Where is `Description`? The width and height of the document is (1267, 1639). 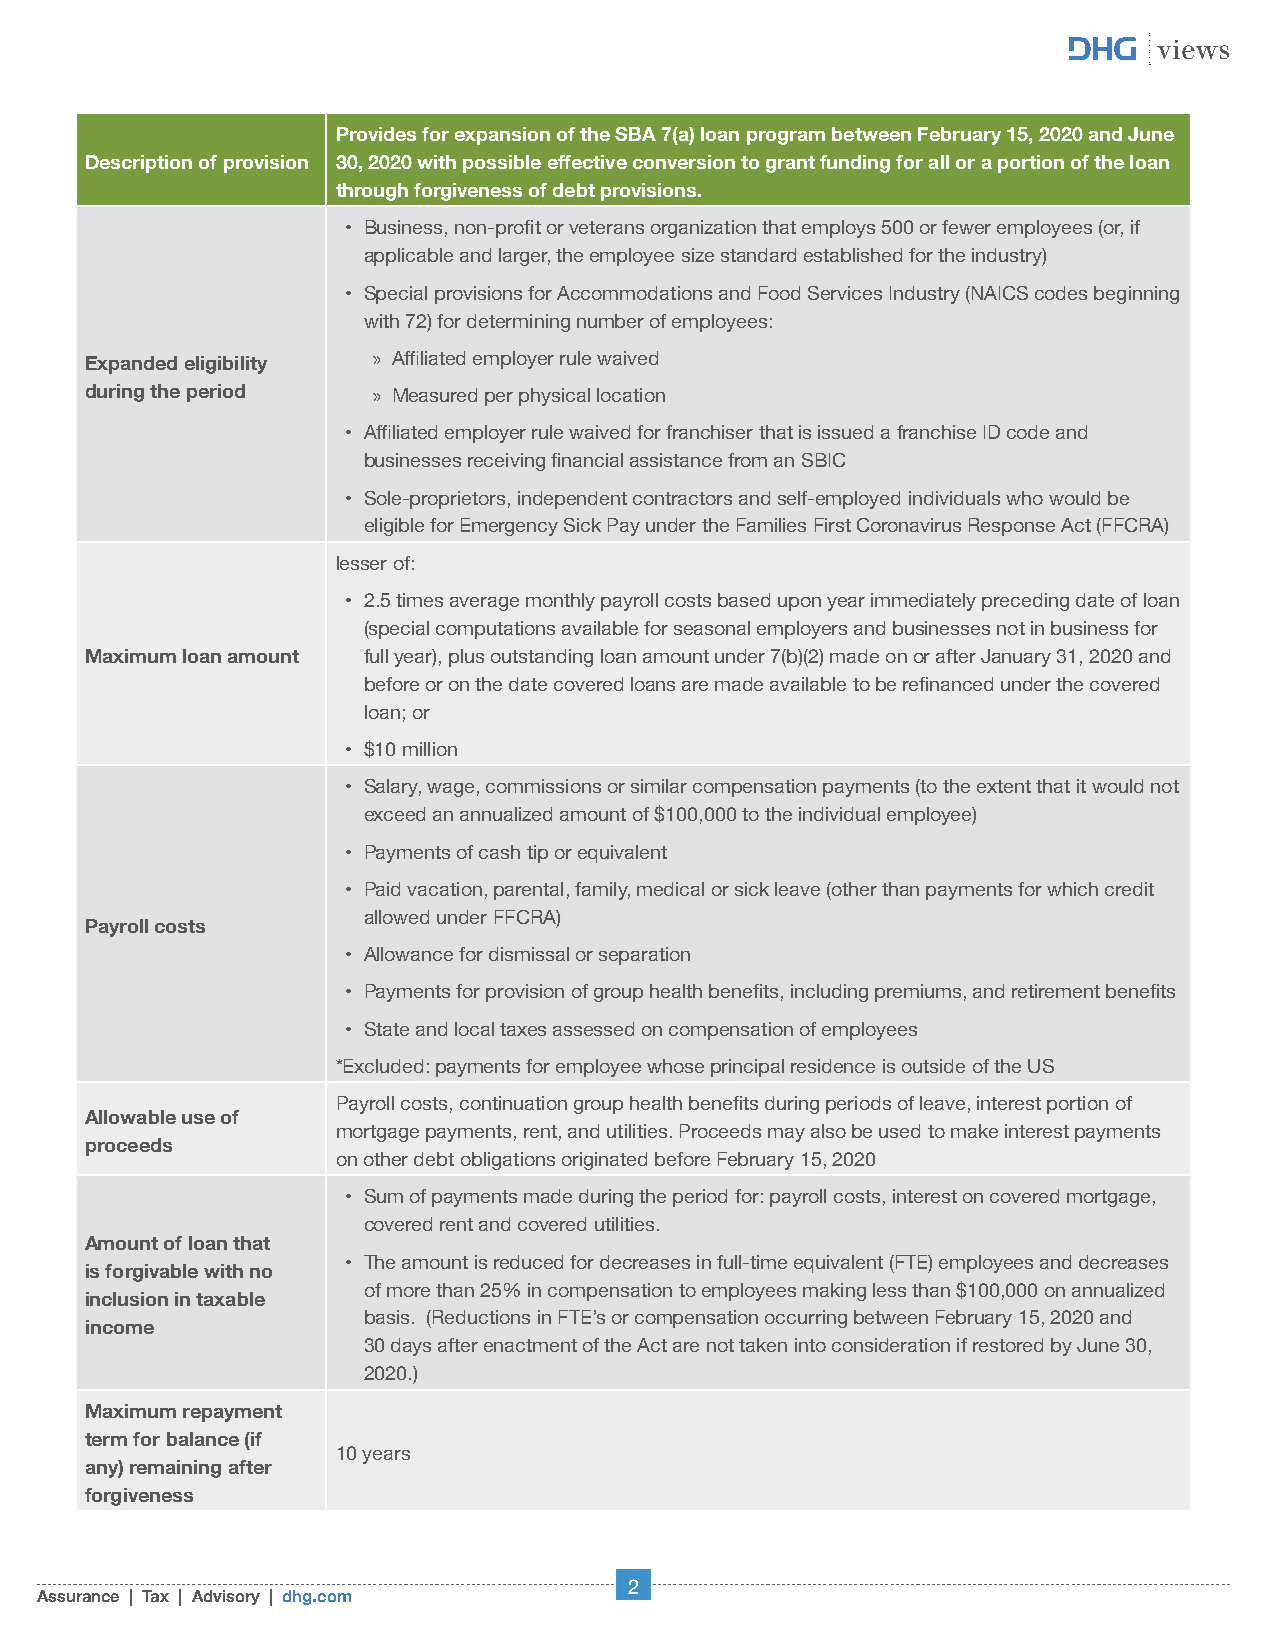
Description is located at coordinates (139, 164).
